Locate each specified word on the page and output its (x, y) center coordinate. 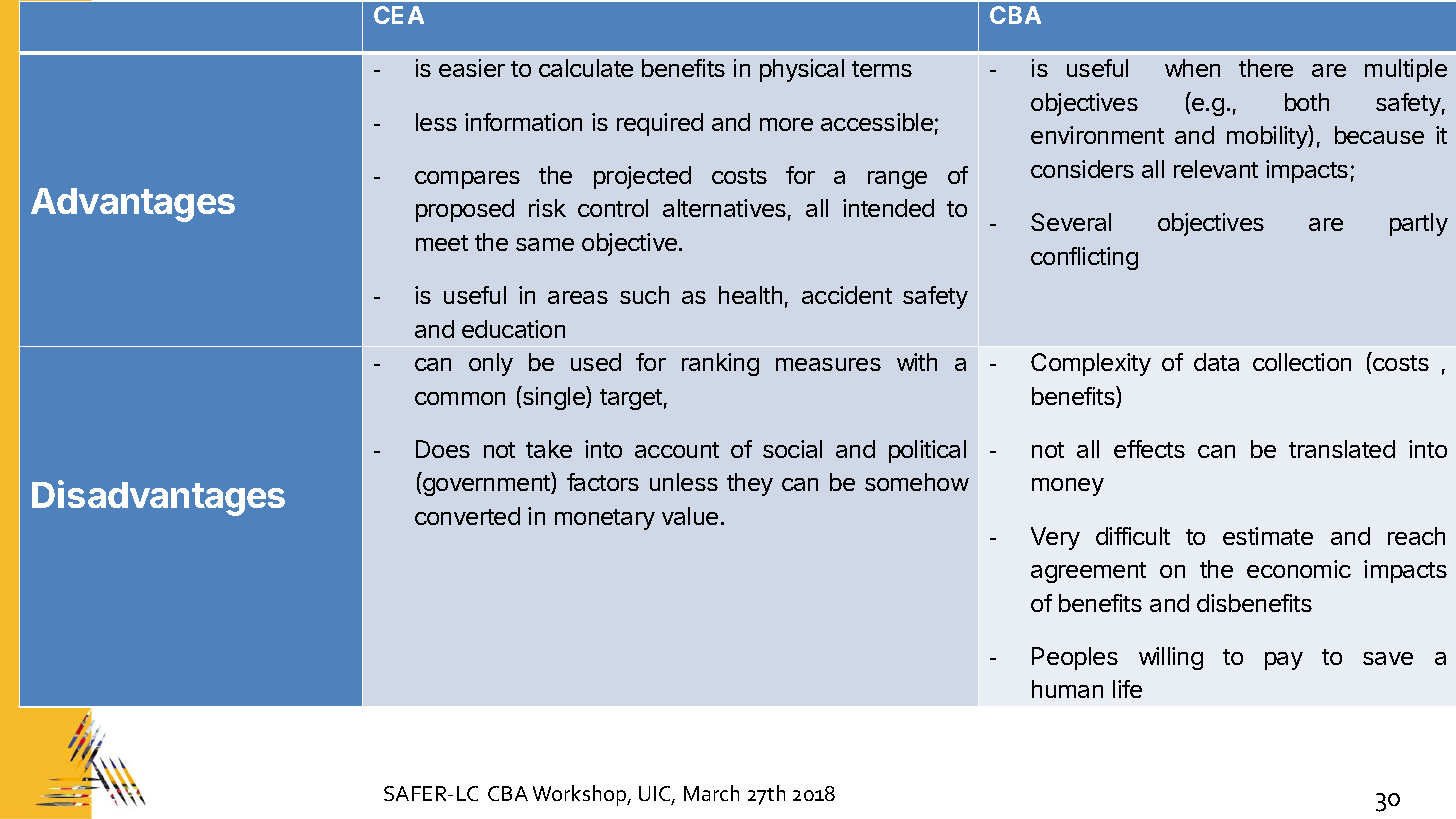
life (1127, 689)
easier (472, 68)
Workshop (581, 795)
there (1266, 68)
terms (882, 69)
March (711, 793)
